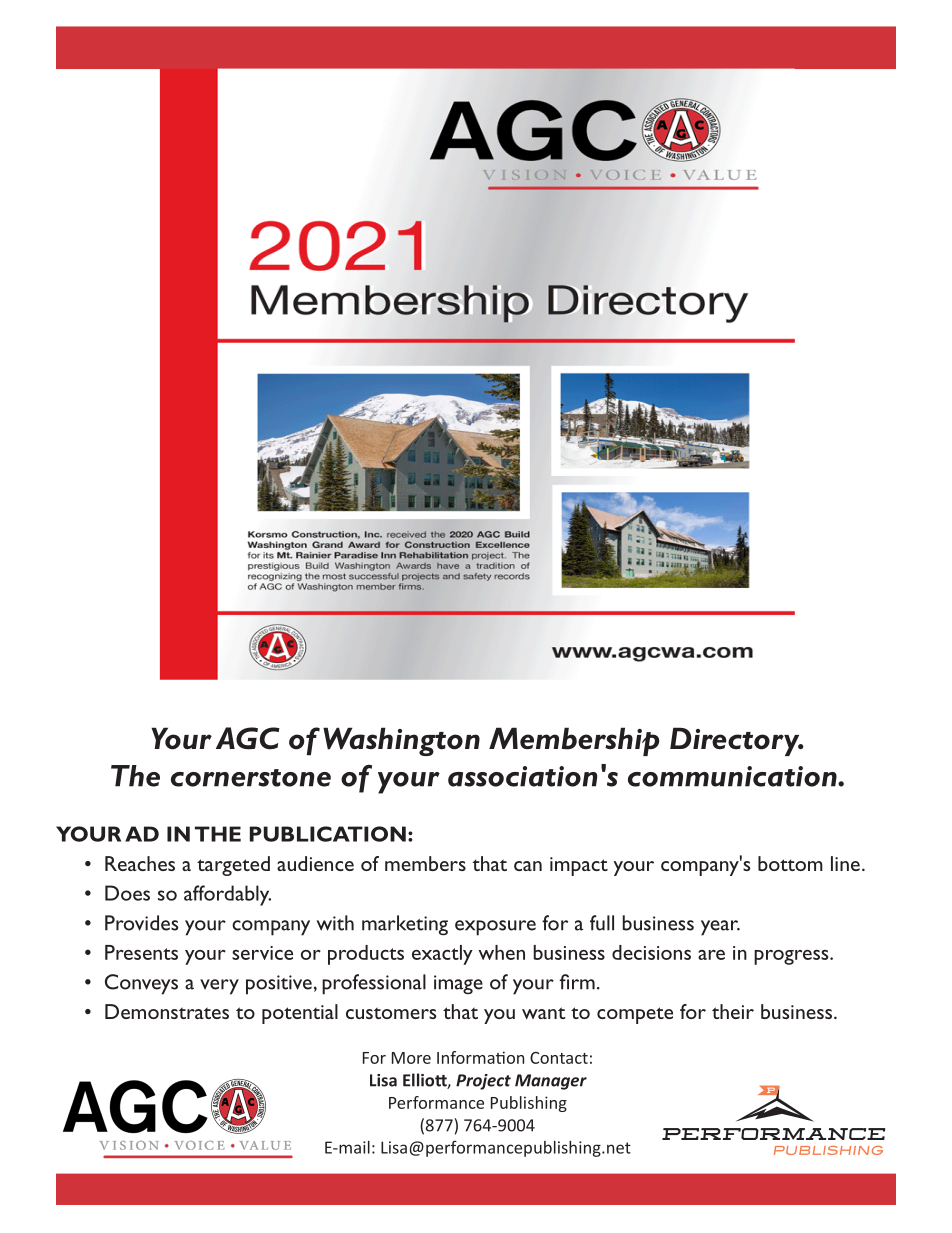 The width and height of the image is (952, 1233). Describe the element at coordinates (733, 776) in the image. I see `communication` at that location.
